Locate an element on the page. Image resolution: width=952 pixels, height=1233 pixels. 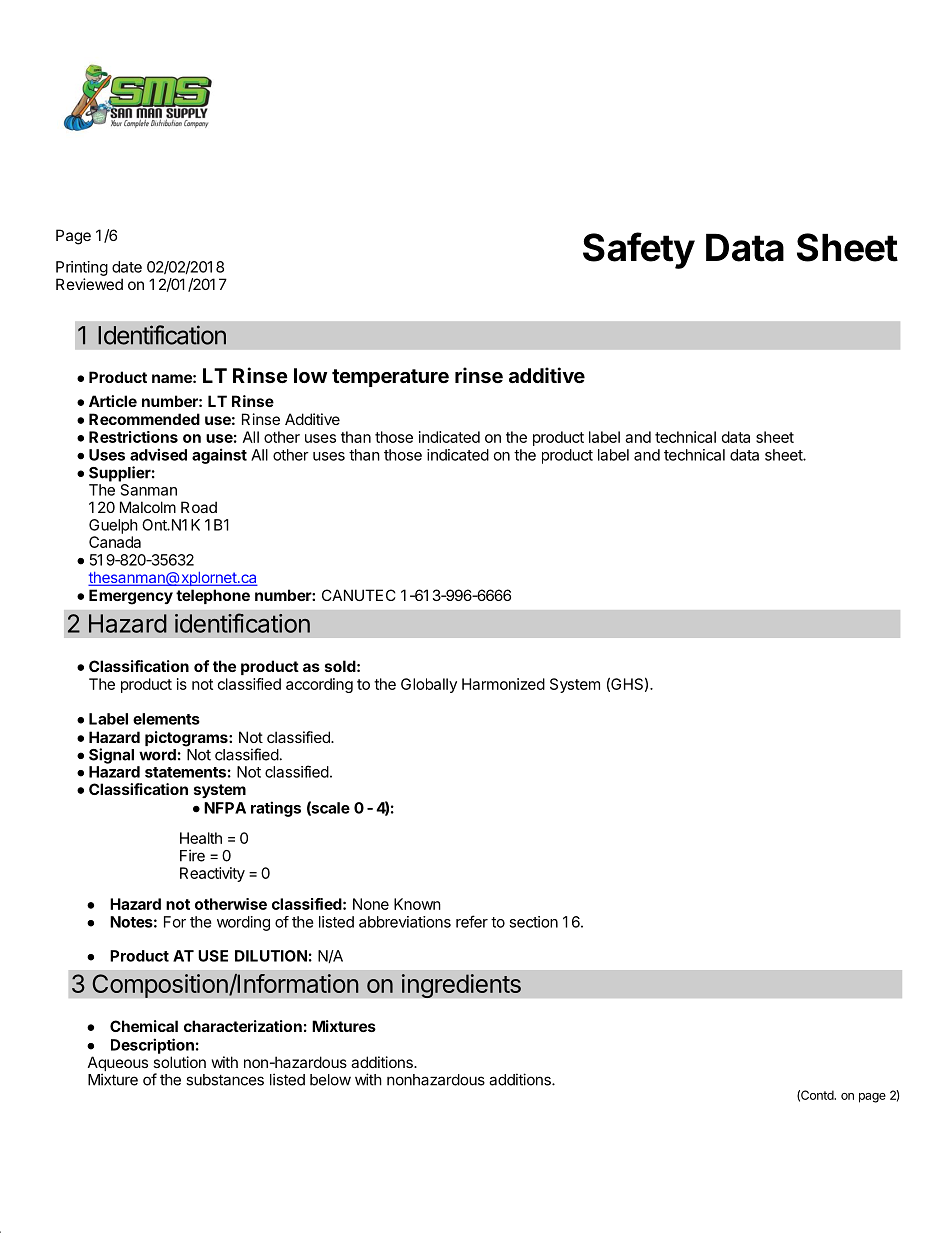
date is located at coordinates (127, 267).
